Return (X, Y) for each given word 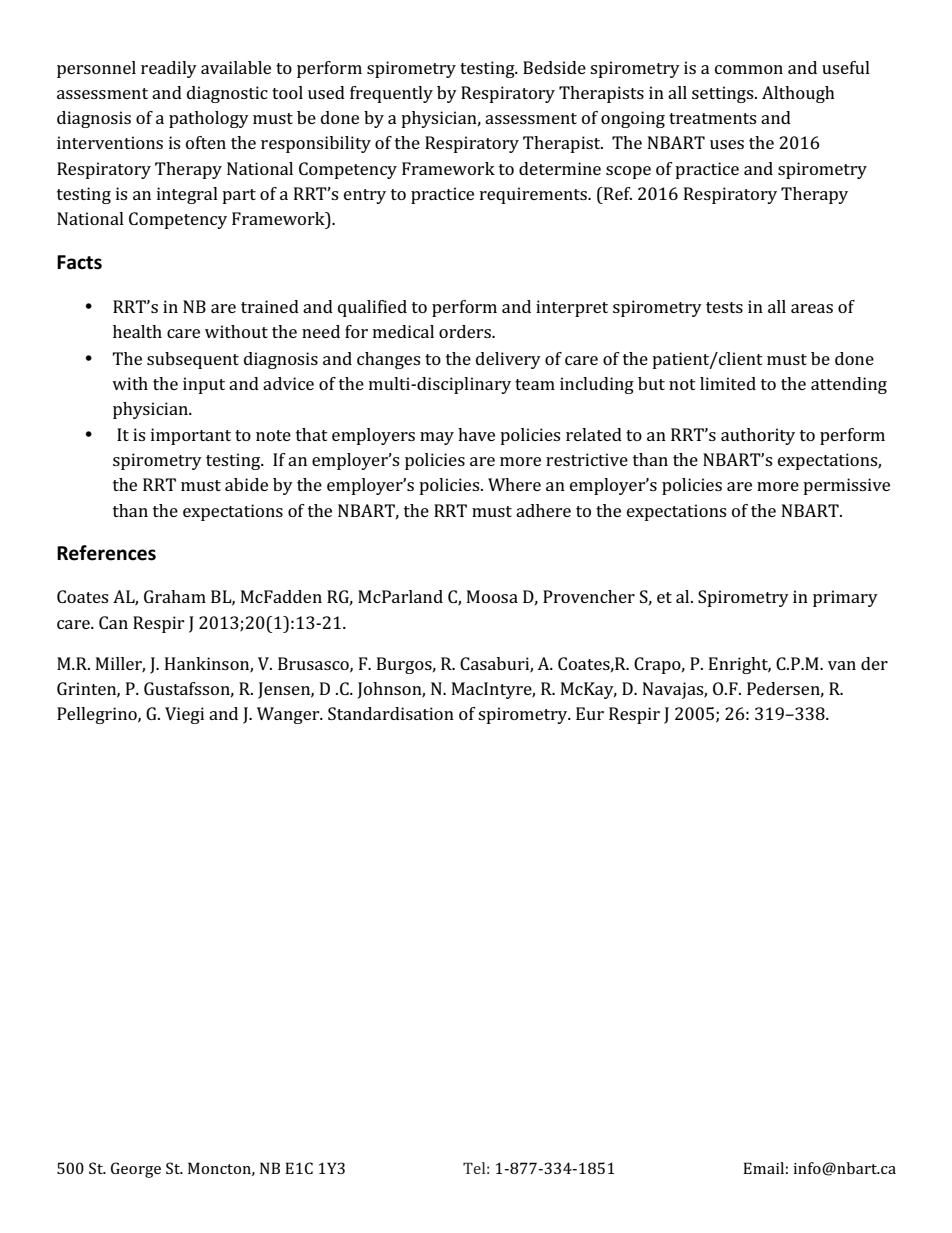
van (842, 665)
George (136, 1170)
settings (724, 94)
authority (758, 436)
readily (169, 69)
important (191, 436)
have (476, 434)
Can (113, 622)
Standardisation (391, 713)
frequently (391, 94)
